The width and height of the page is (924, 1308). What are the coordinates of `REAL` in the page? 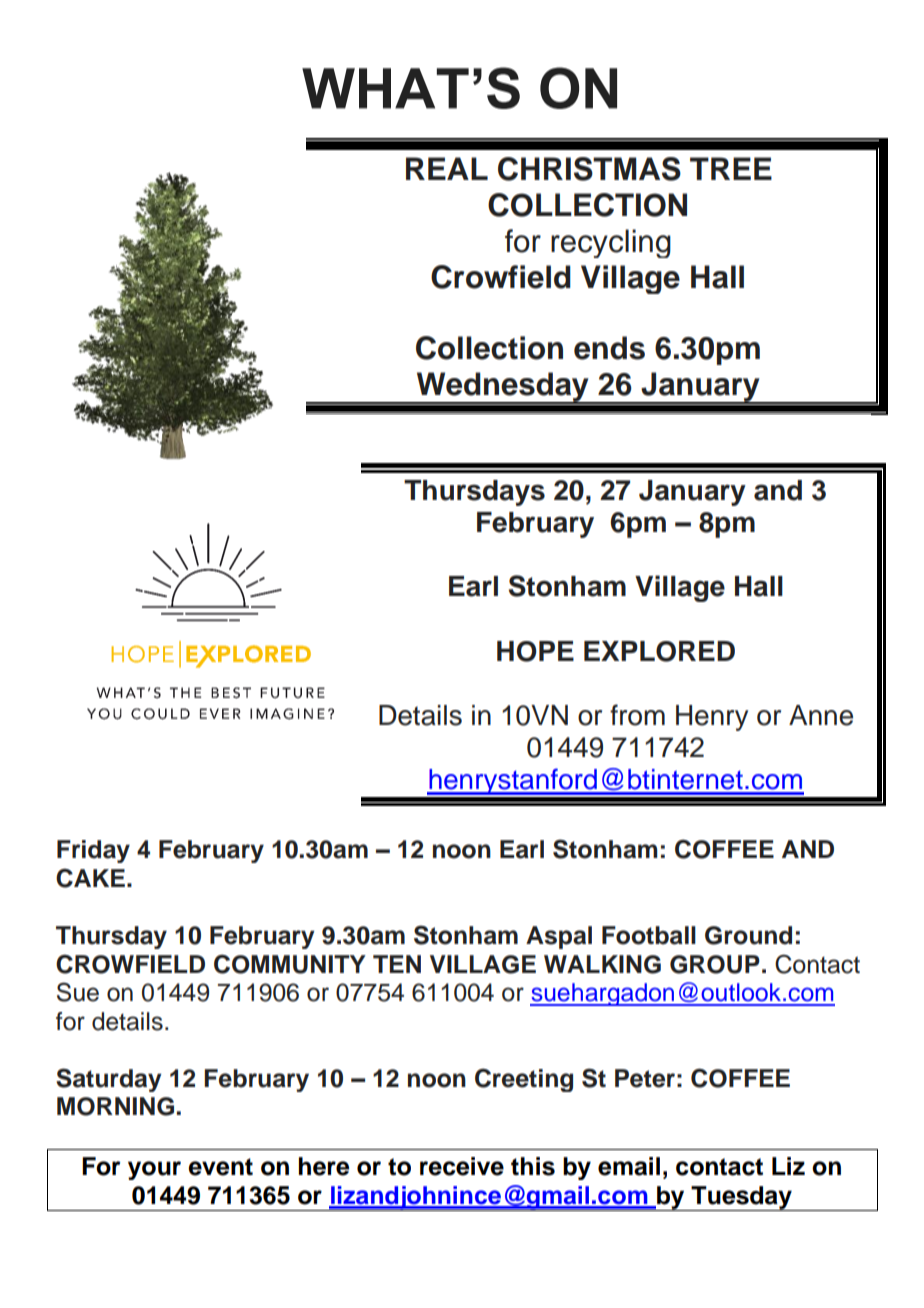 It's located at (447, 168).
